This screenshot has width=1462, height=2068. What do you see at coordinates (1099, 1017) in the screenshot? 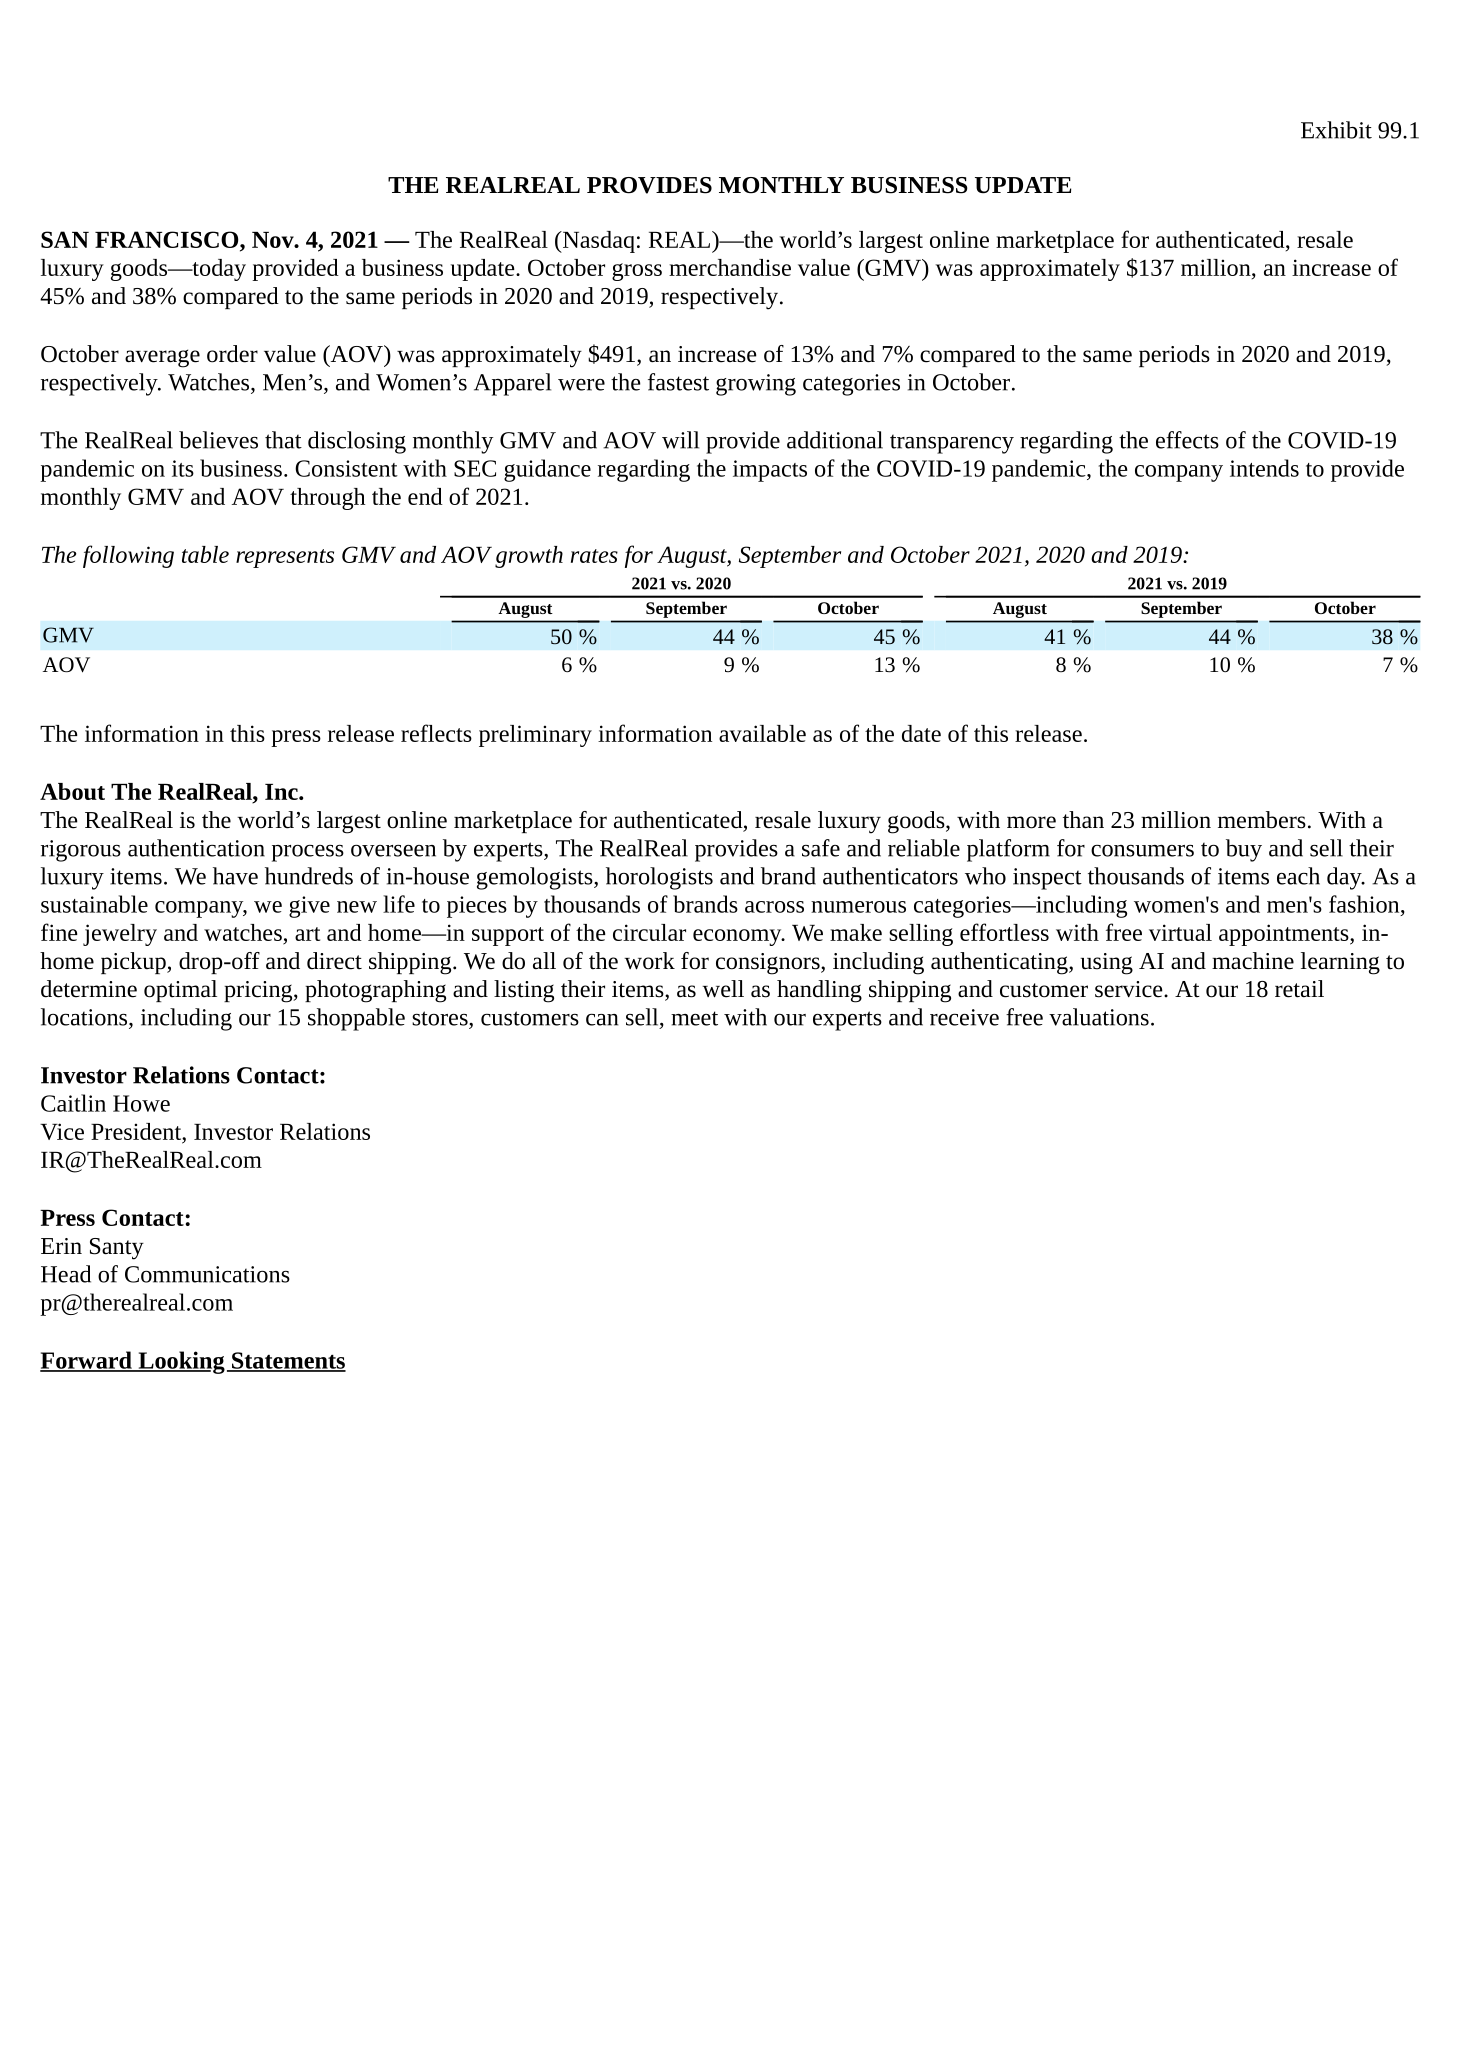
I see `valuations` at bounding box center [1099, 1017].
